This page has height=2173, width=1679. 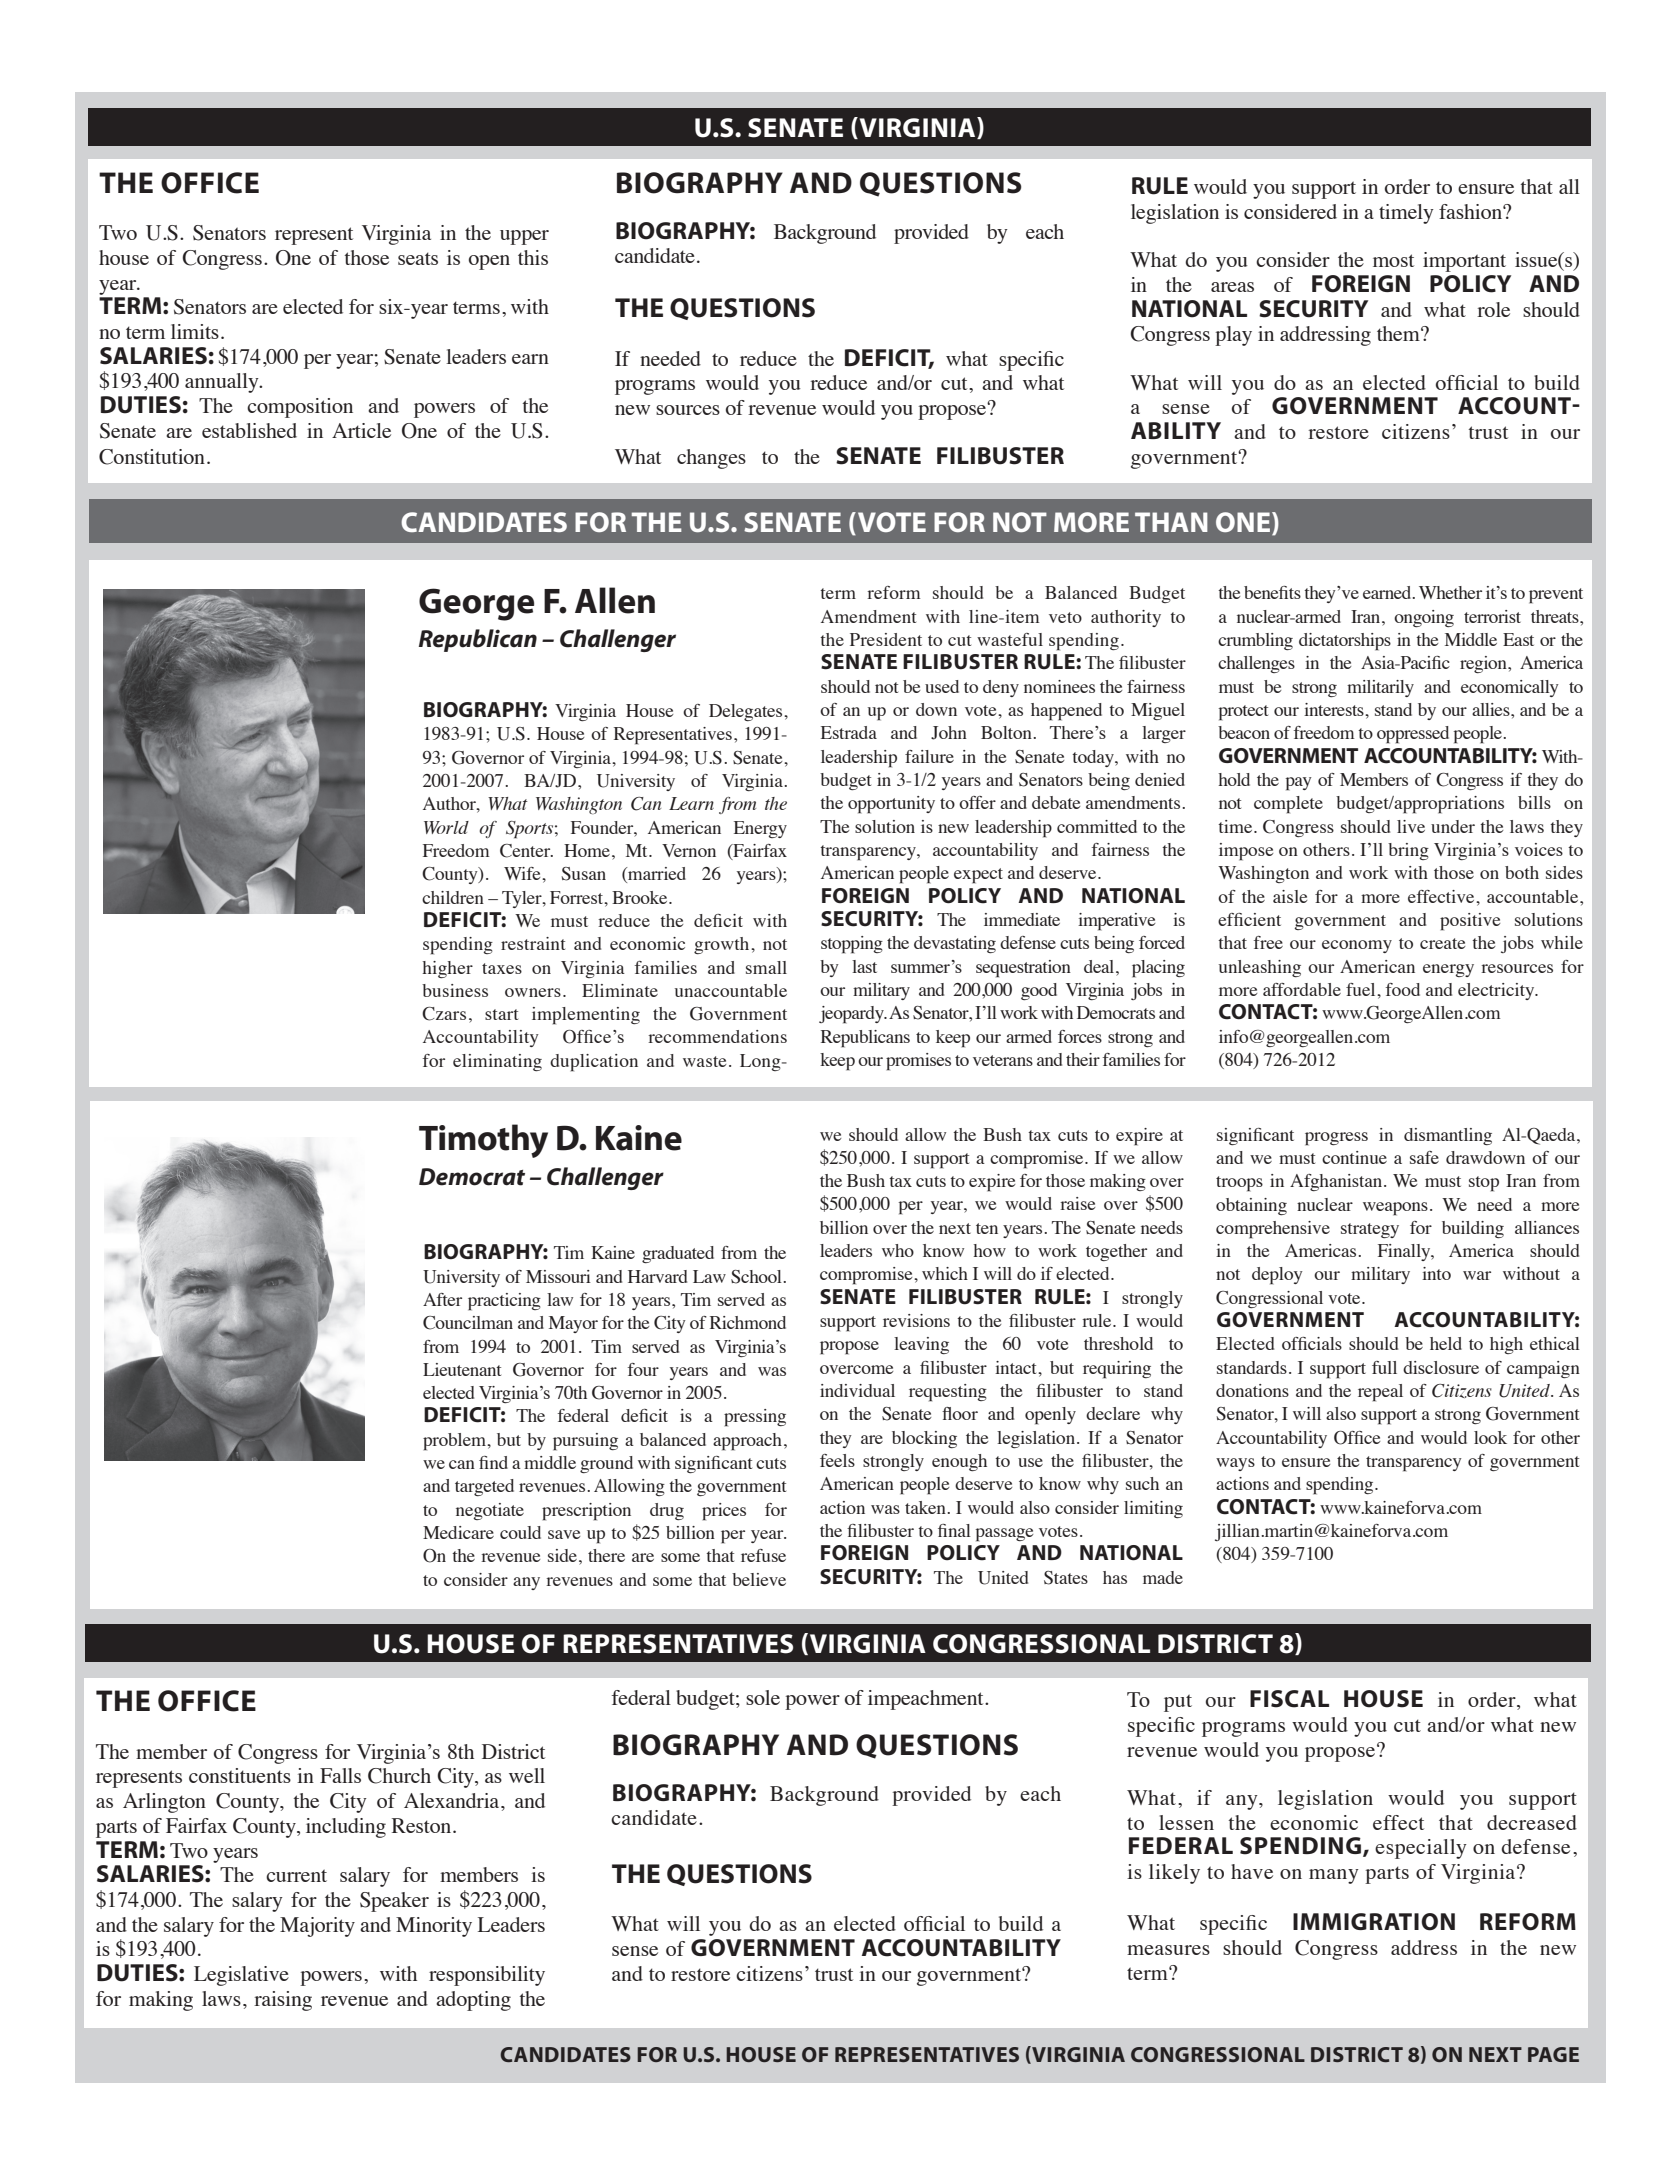 I want to click on problem, so click(x=455, y=1442).
